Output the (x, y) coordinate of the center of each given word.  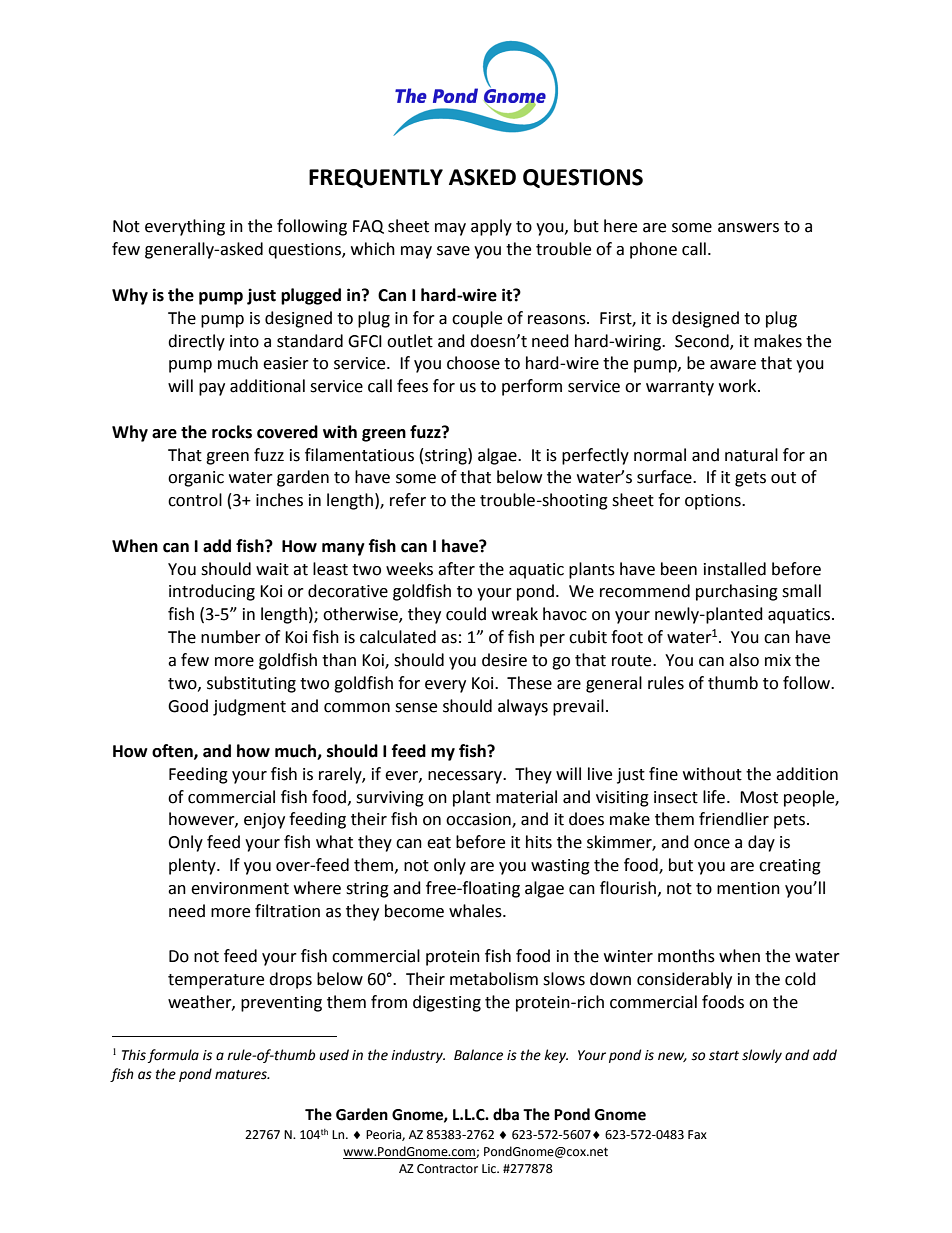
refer (408, 500)
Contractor (447, 1169)
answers (748, 228)
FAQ (368, 227)
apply (491, 227)
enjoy (264, 821)
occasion (479, 820)
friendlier (734, 819)
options (714, 502)
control (195, 500)
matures (242, 1075)
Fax (697, 1134)
